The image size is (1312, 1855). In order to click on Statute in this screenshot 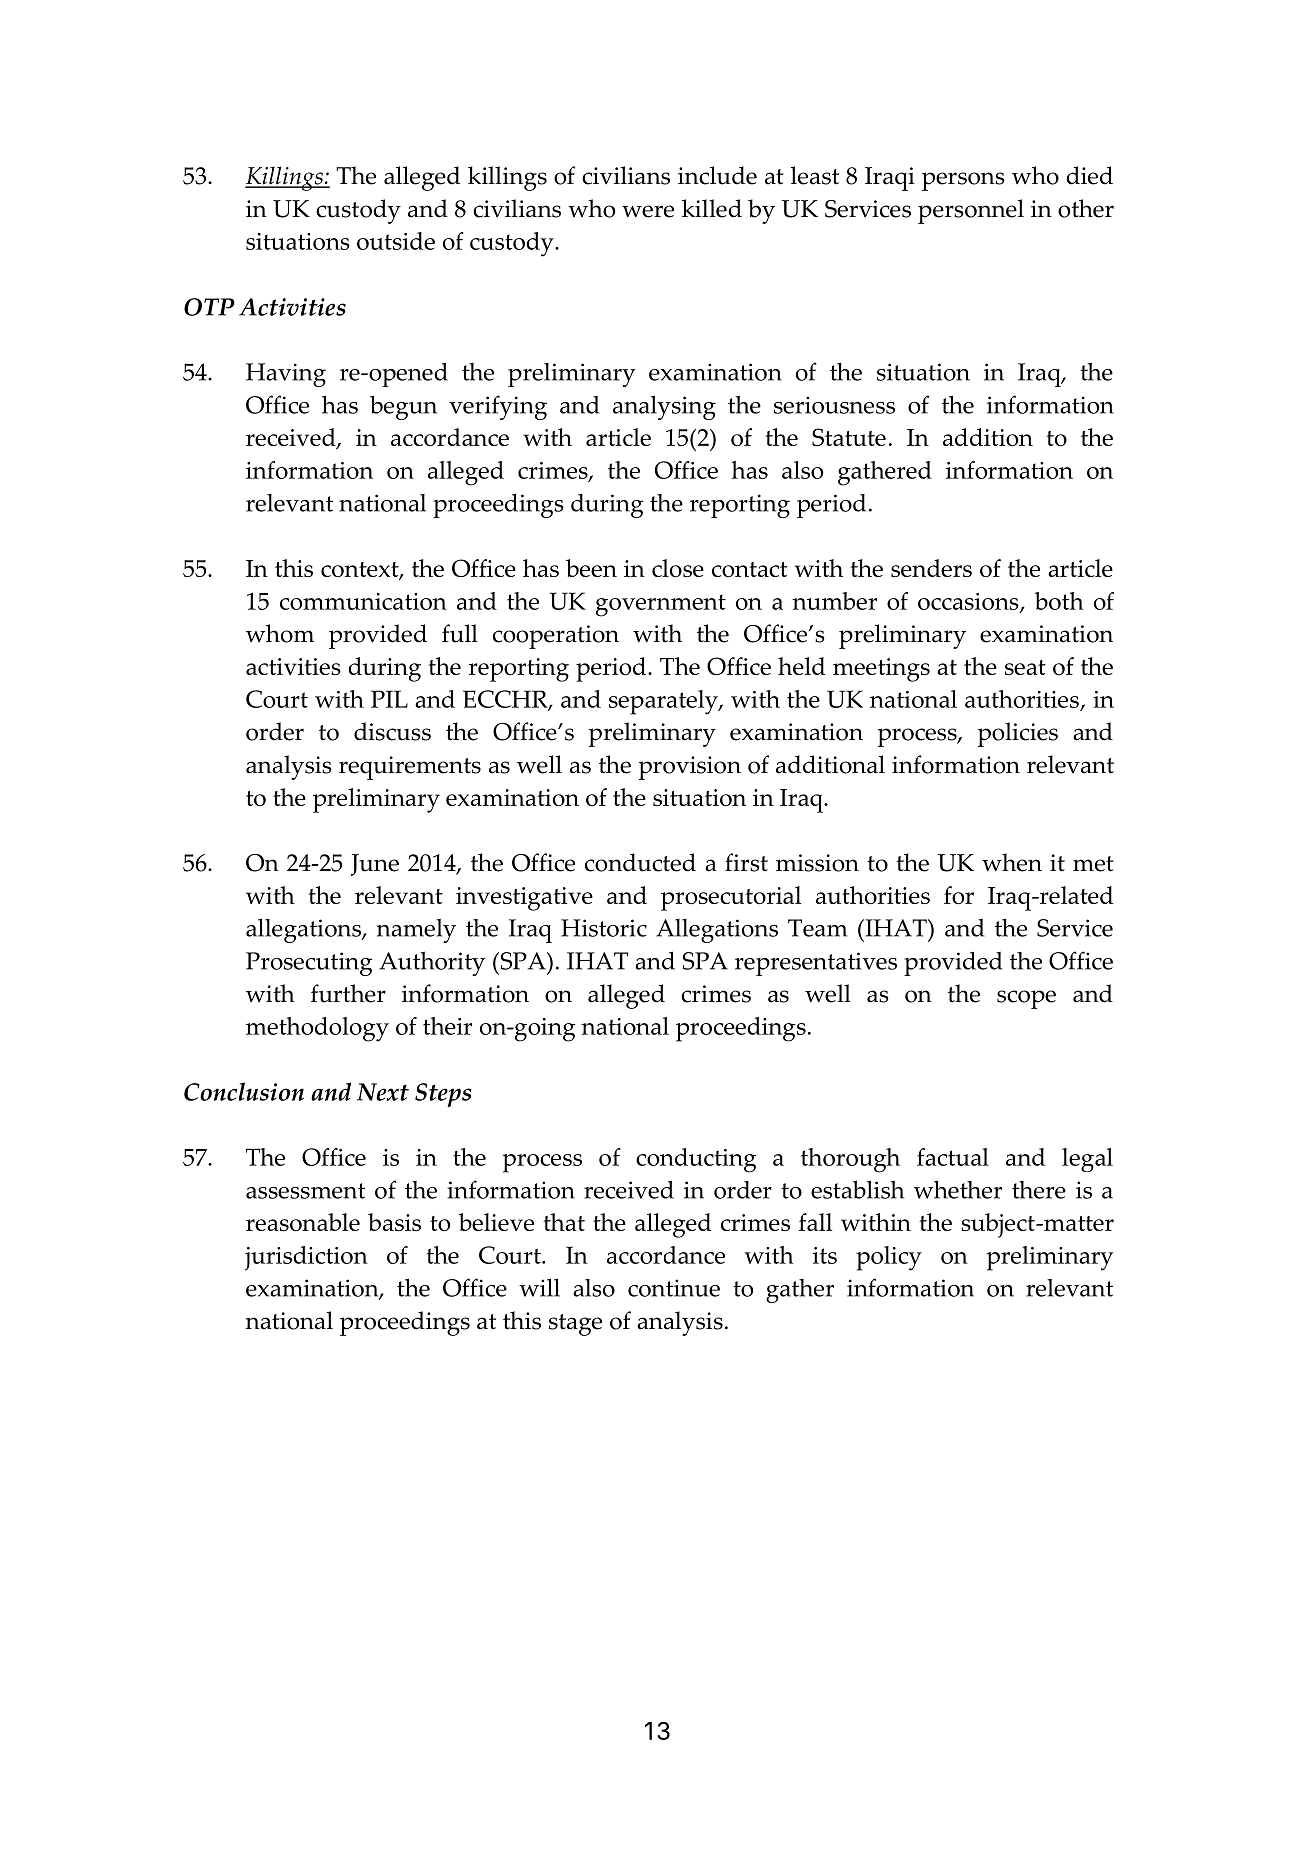, I will do `click(849, 437)`.
